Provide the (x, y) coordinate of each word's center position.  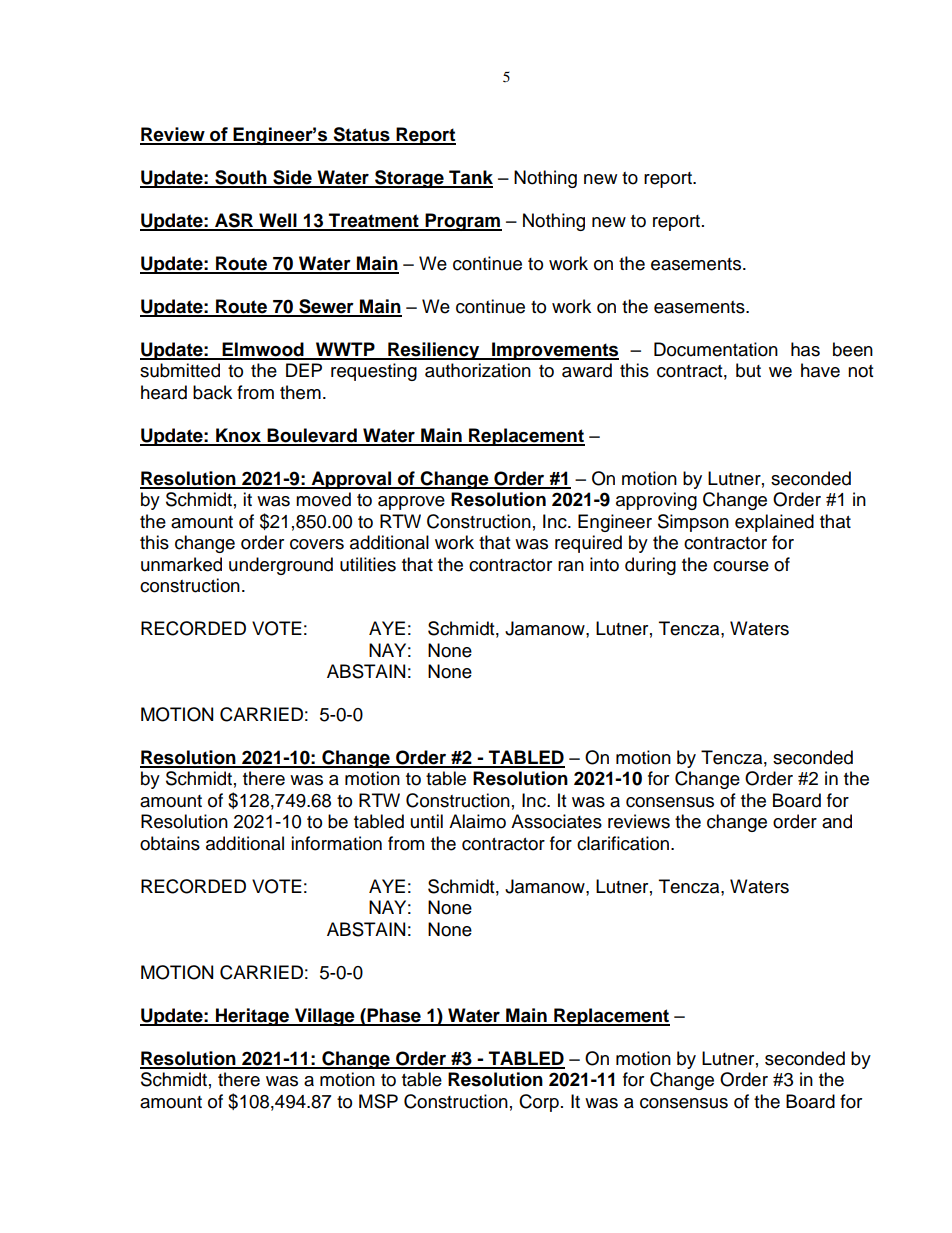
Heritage (252, 1017)
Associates (556, 821)
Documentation (716, 349)
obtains (170, 843)
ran (571, 566)
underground (281, 566)
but (748, 370)
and (837, 821)
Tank (470, 178)
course (741, 566)
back (212, 392)
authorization (478, 370)
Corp (539, 1103)
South (241, 178)
